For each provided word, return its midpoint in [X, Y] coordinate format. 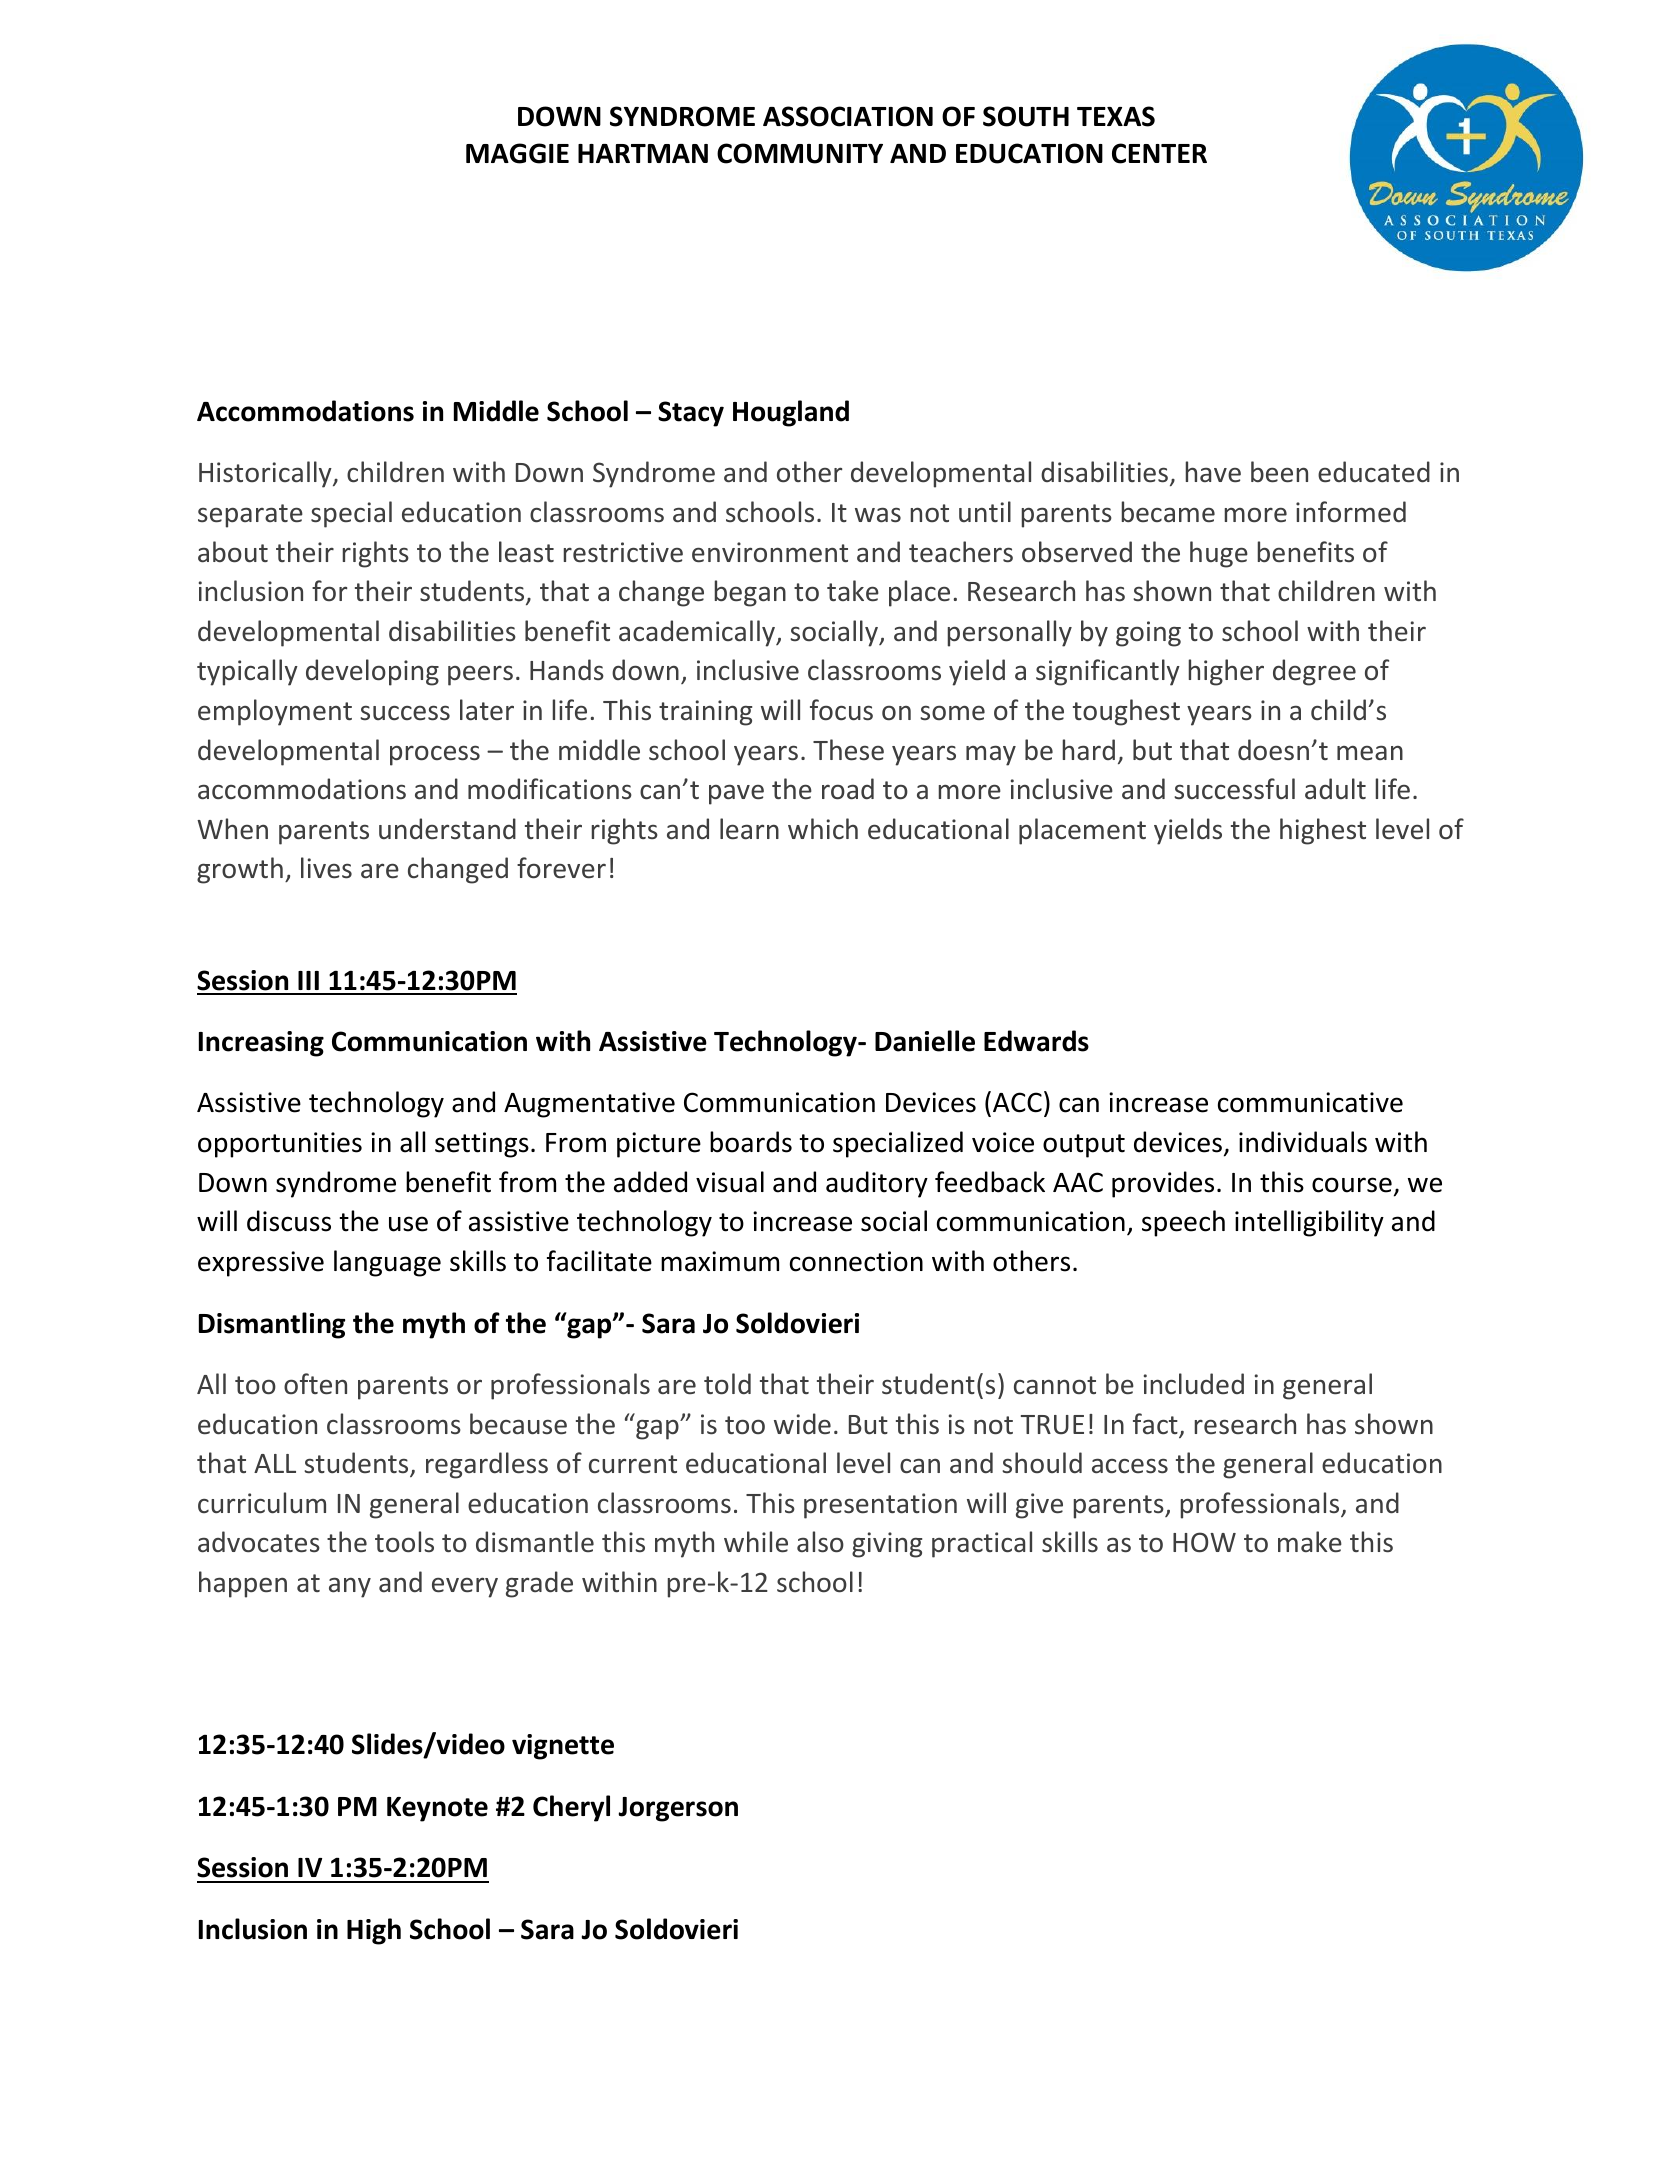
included [1194, 1384]
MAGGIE [517, 153]
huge [1219, 554]
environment [770, 552]
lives [326, 868]
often [315, 1384]
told [727, 1384]
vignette [563, 1747]
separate [250, 516]
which [823, 828]
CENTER [1159, 153]
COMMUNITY [800, 153]
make [1310, 1542]
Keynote [437, 1809]
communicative [1310, 1102]
